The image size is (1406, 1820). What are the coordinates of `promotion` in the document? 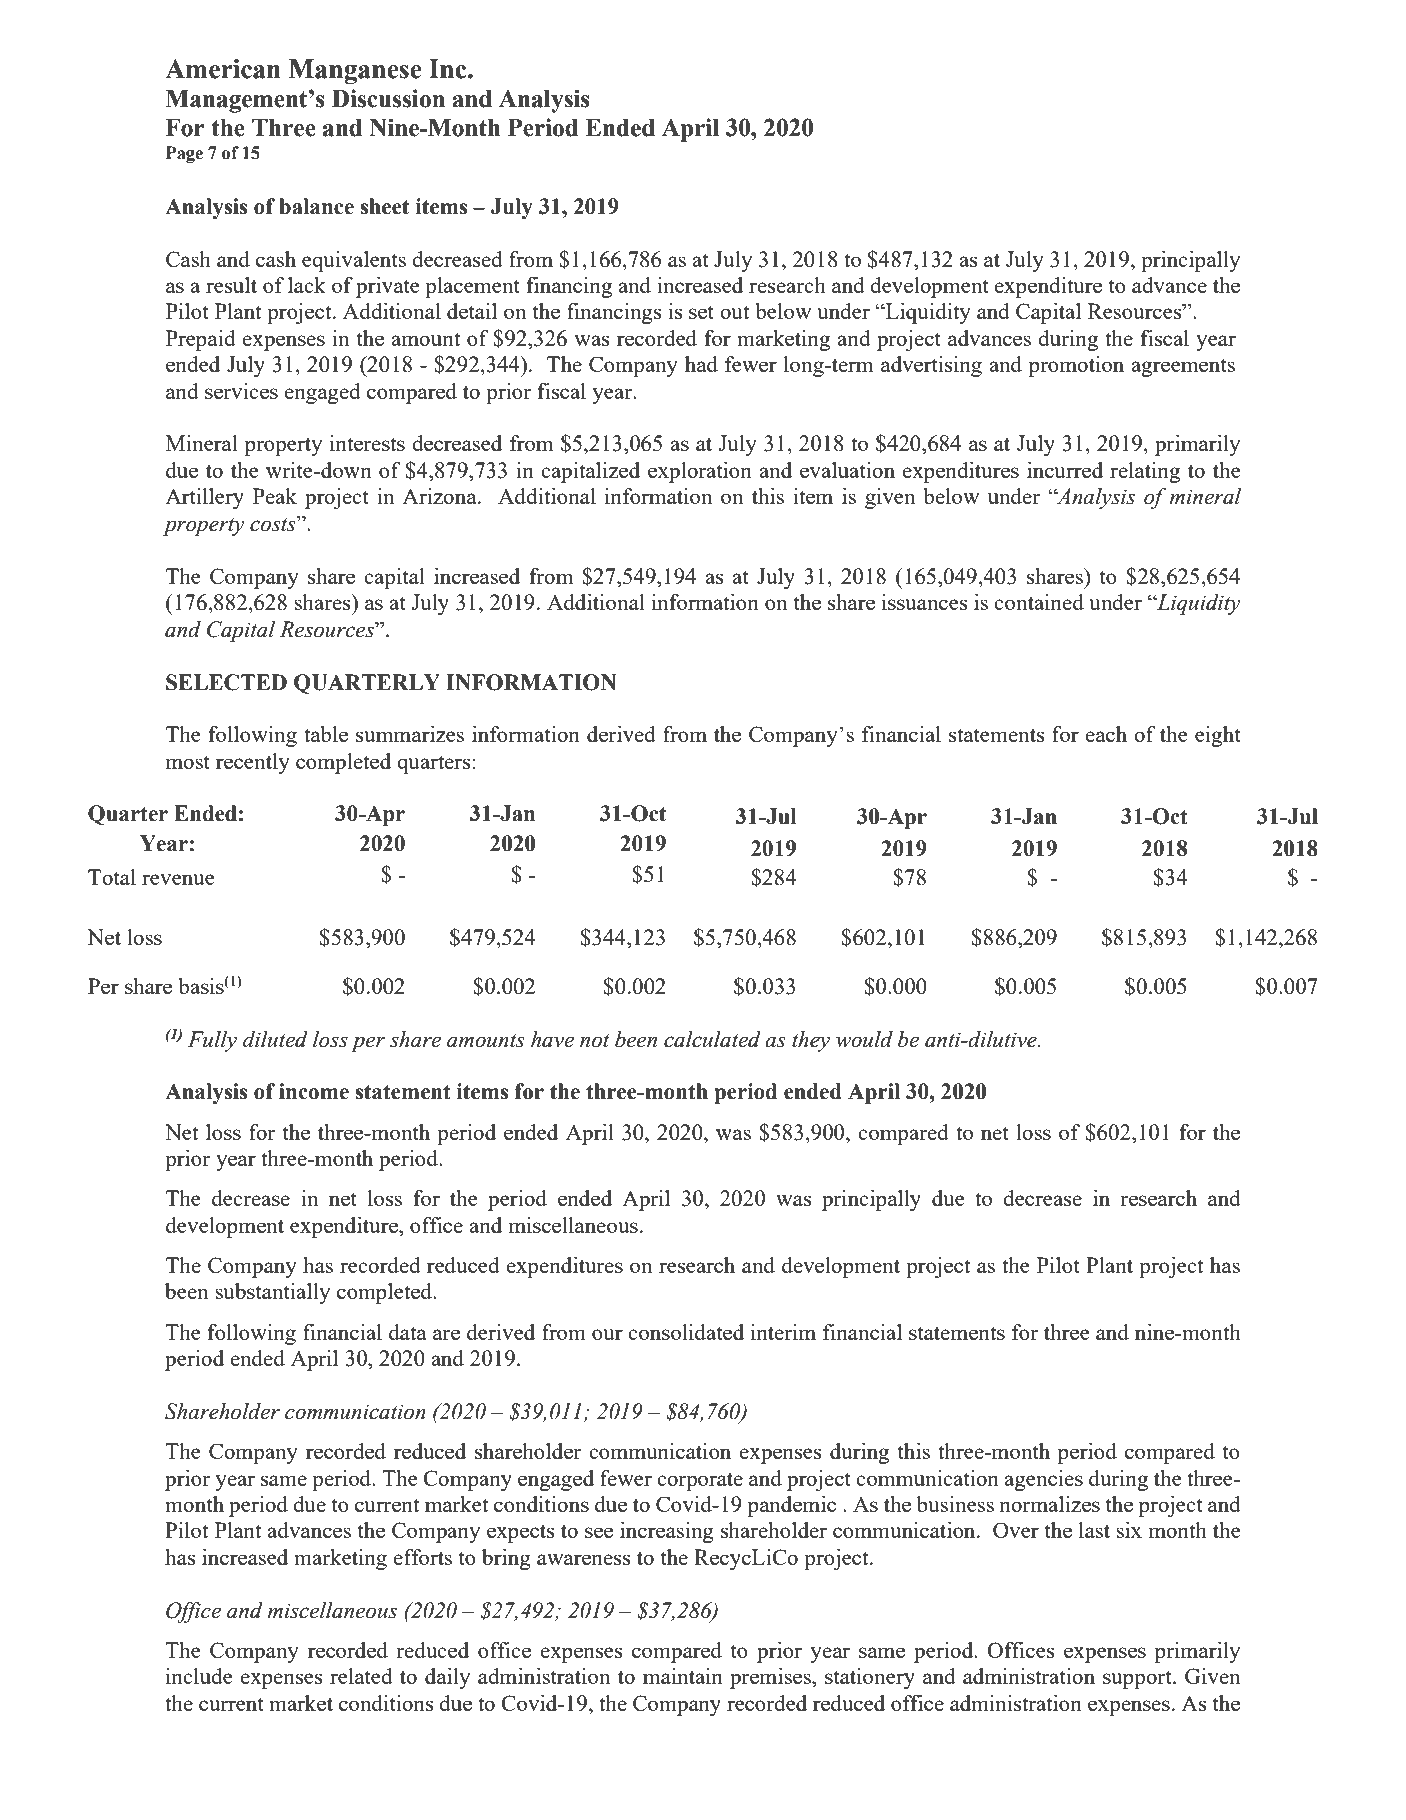 It's located at (1076, 366).
